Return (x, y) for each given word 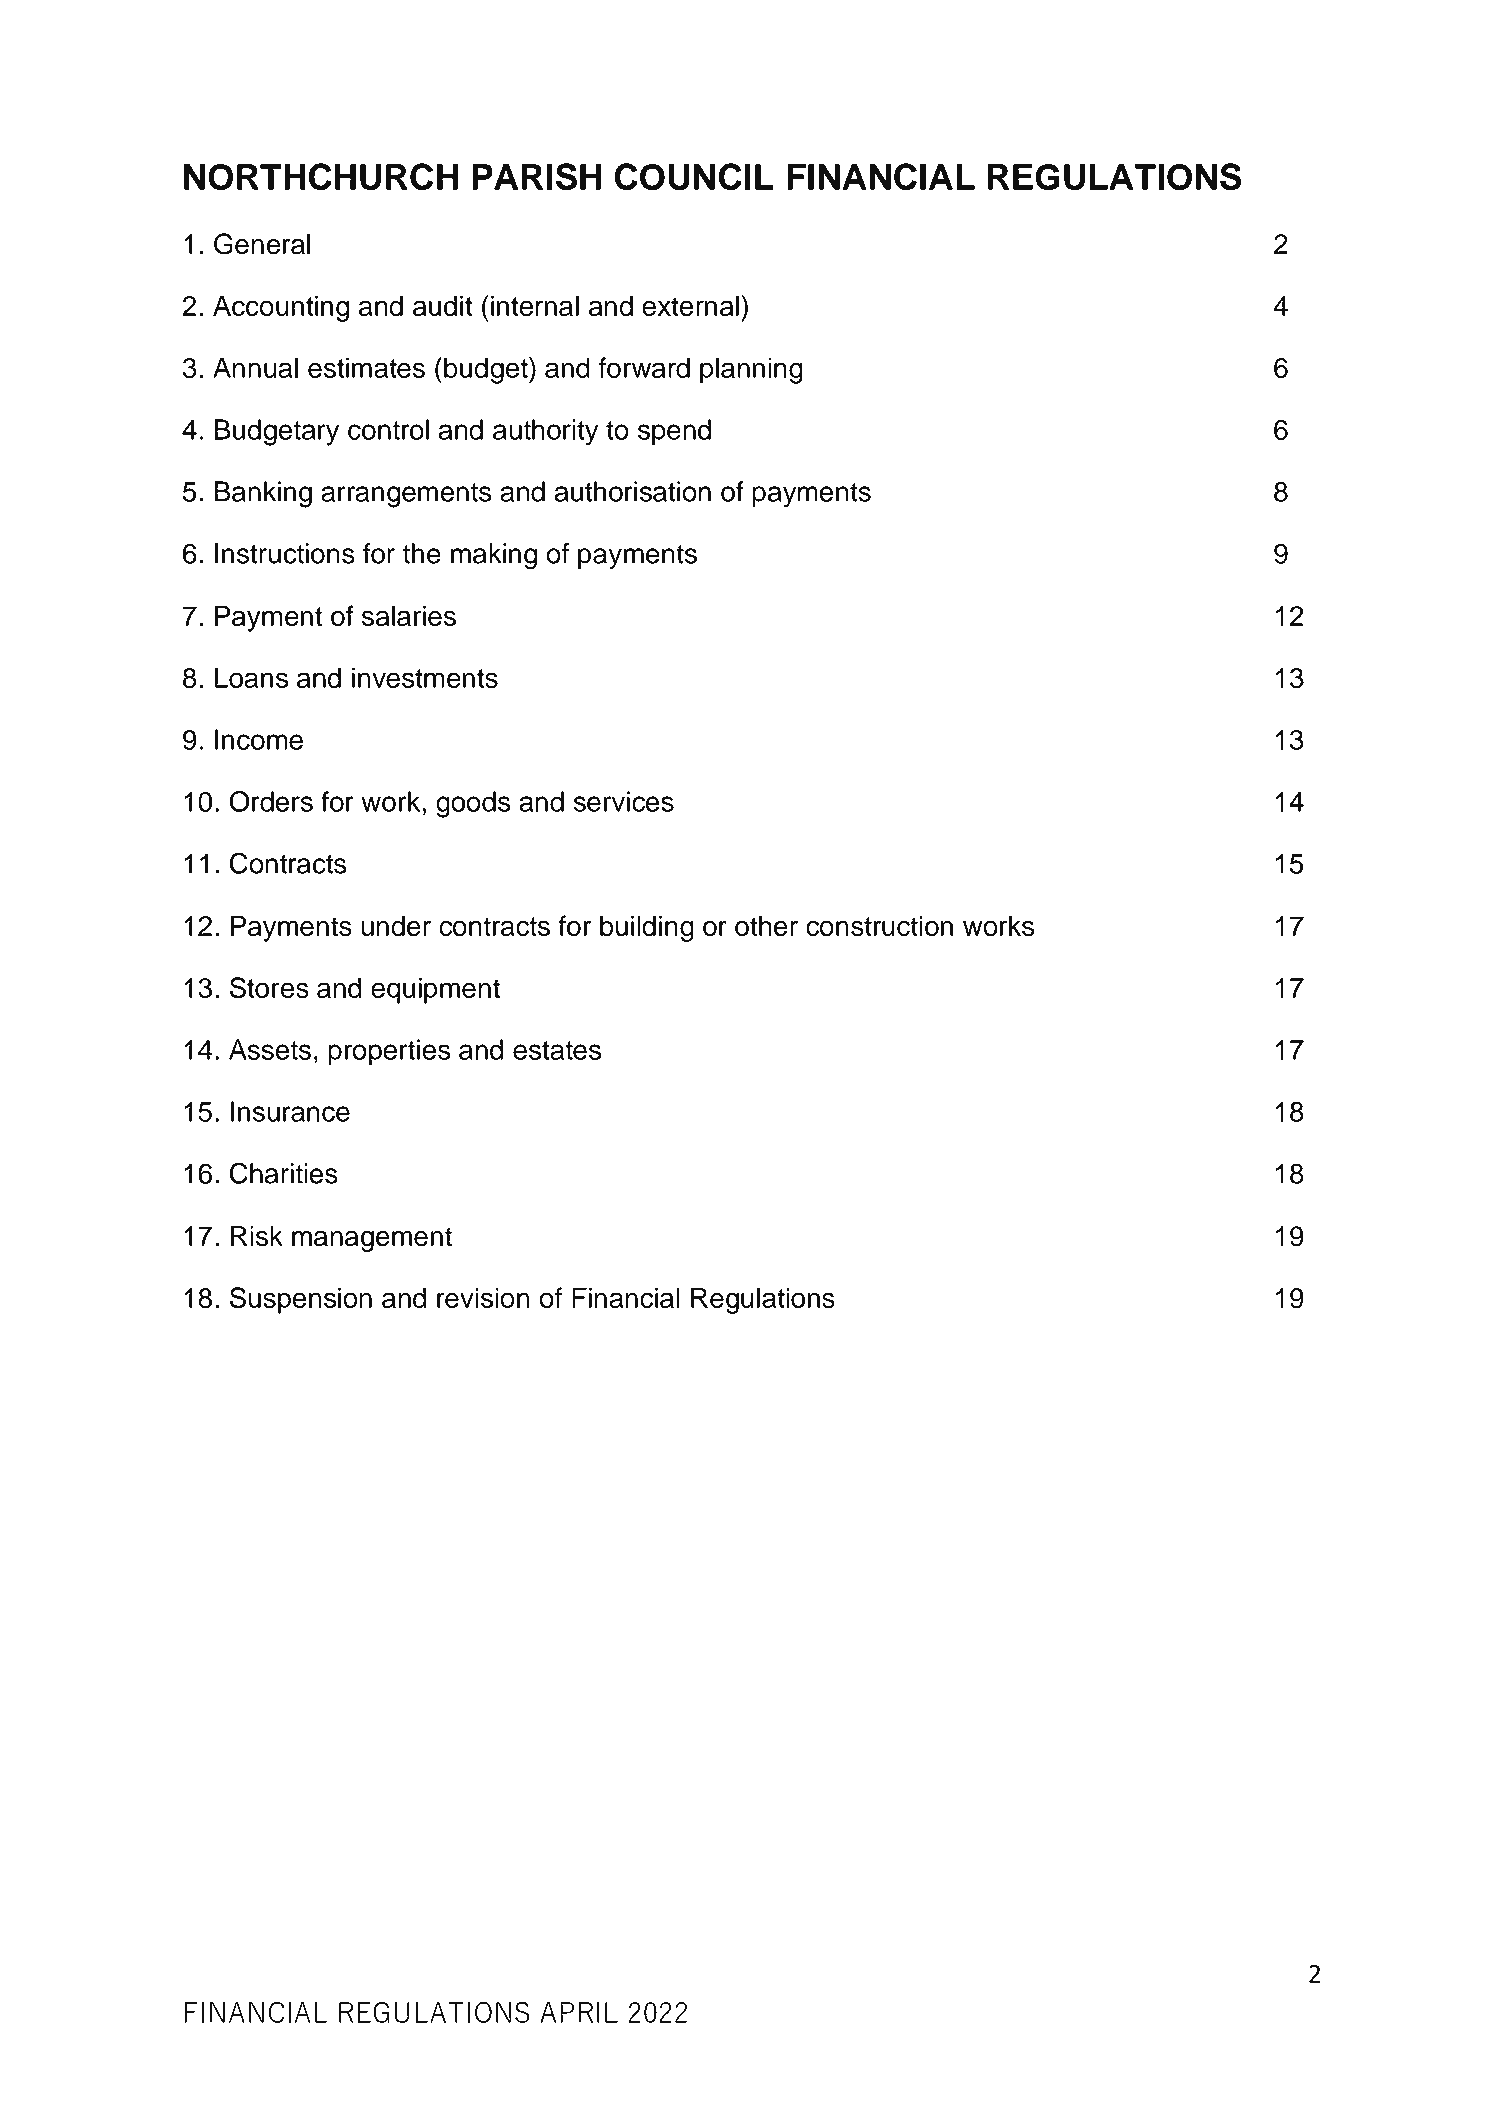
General (262, 244)
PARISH (536, 176)
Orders (271, 801)
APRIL (579, 2012)
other (766, 926)
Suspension (301, 1300)
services (624, 801)
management (372, 1239)
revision (483, 1297)
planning (751, 370)
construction (879, 926)
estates (557, 1050)
